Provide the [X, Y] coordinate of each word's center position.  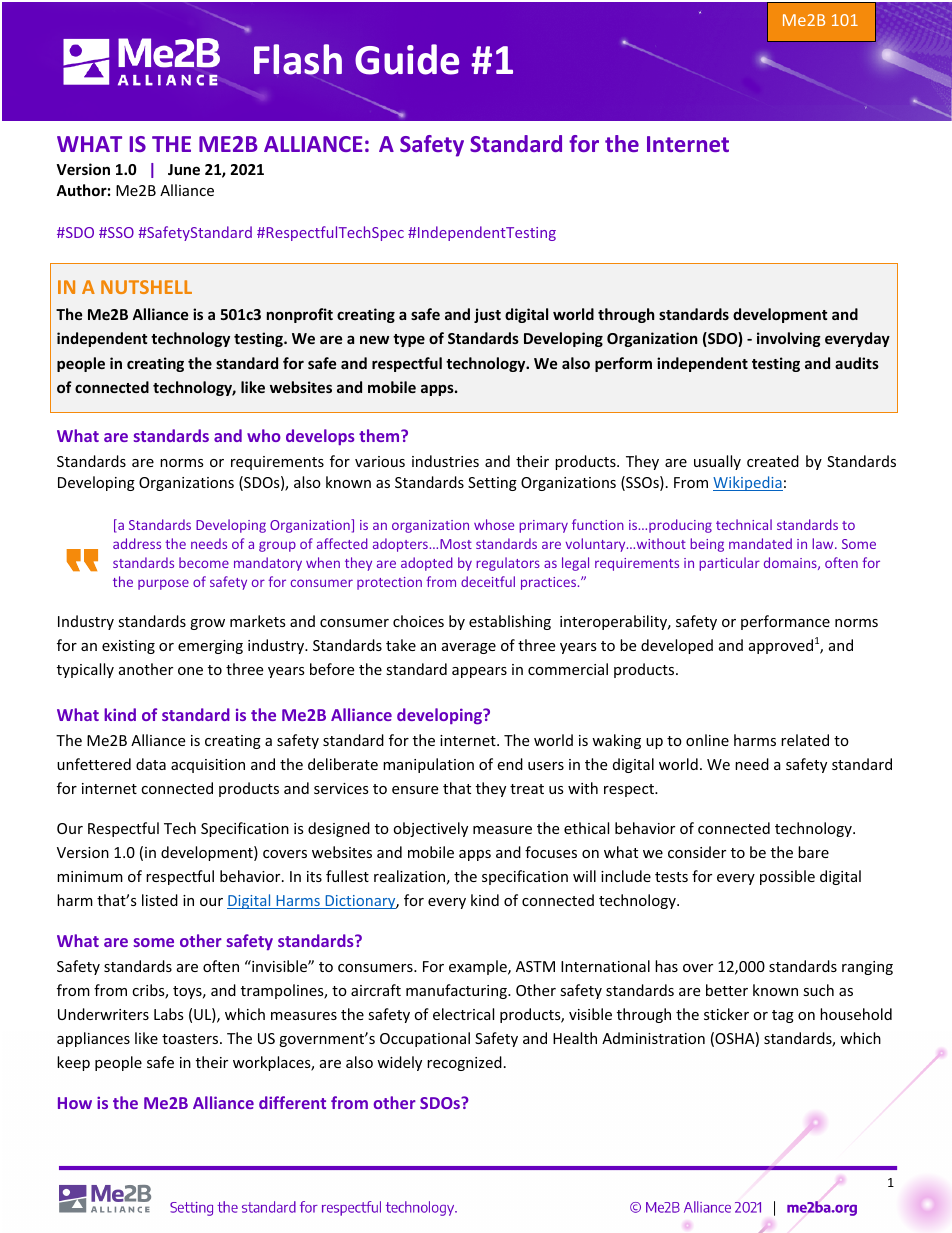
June [184, 169]
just [487, 315]
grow [207, 624]
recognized [464, 1063]
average [469, 648]
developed [677, 646]
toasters [191, 1039]
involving [789, 339]
